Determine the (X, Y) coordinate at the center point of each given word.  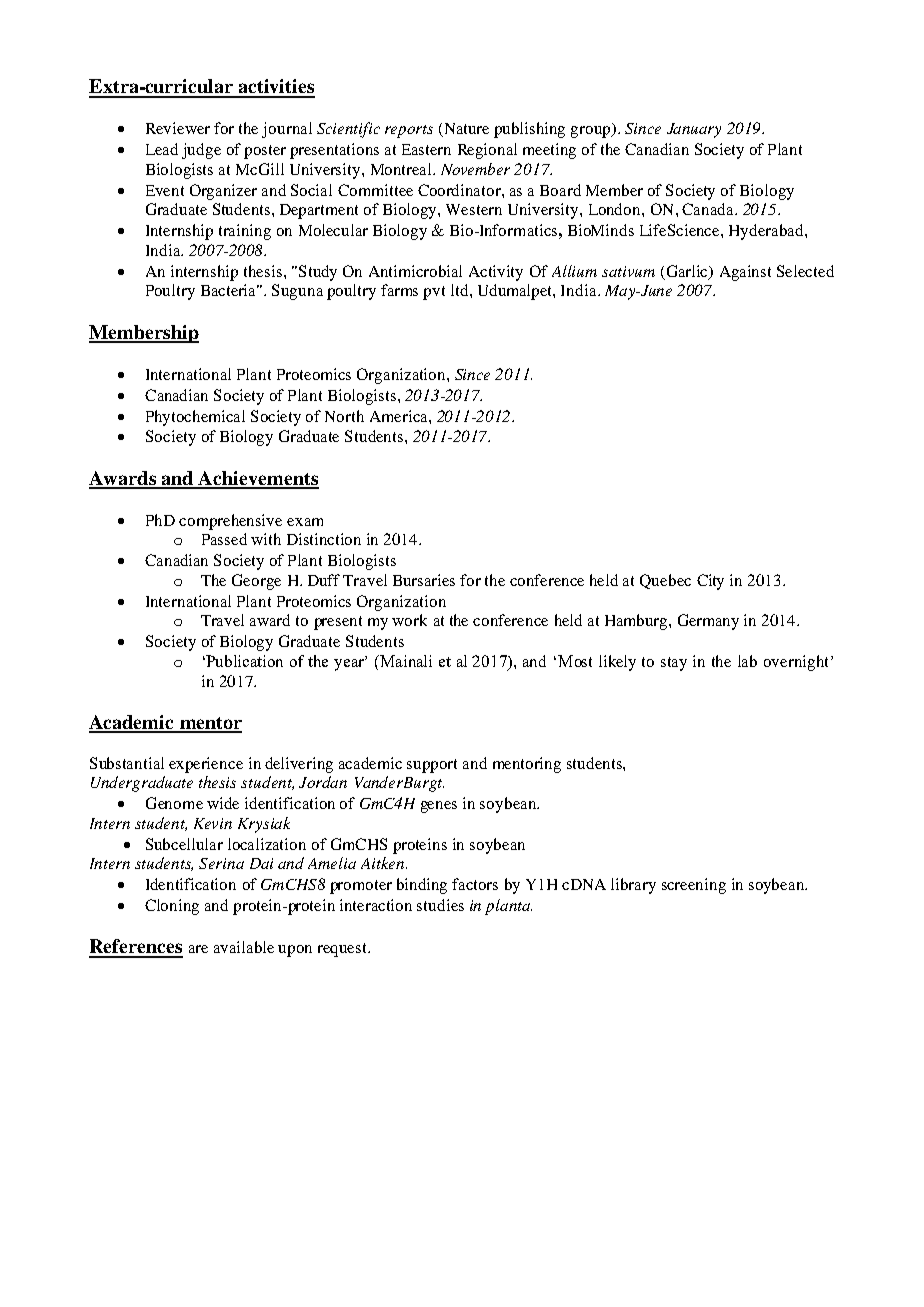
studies (440, 905)
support (432, 766)
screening (694, 886)
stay (674, 664)
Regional (487, 151)
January (694, 130)
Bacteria (230, 290)
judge (201, 151)
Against (745, 273)
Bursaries (424, 580)
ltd (461, 290)
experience (206, 765)
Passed (224, 539)
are (198, 949)
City (710, 582)
